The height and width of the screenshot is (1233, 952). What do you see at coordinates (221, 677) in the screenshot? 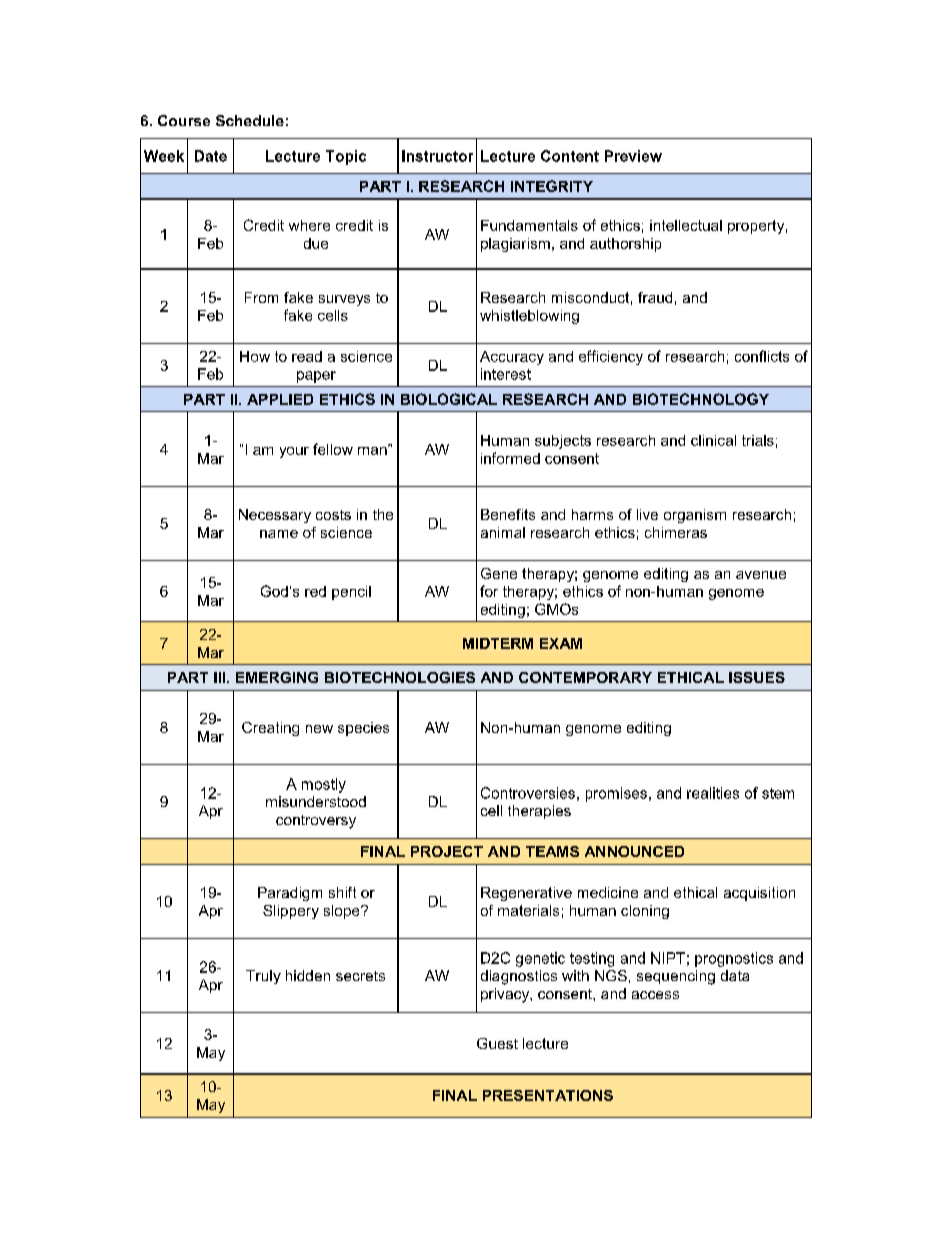
I see `III` at bounding box center [221, 677].
